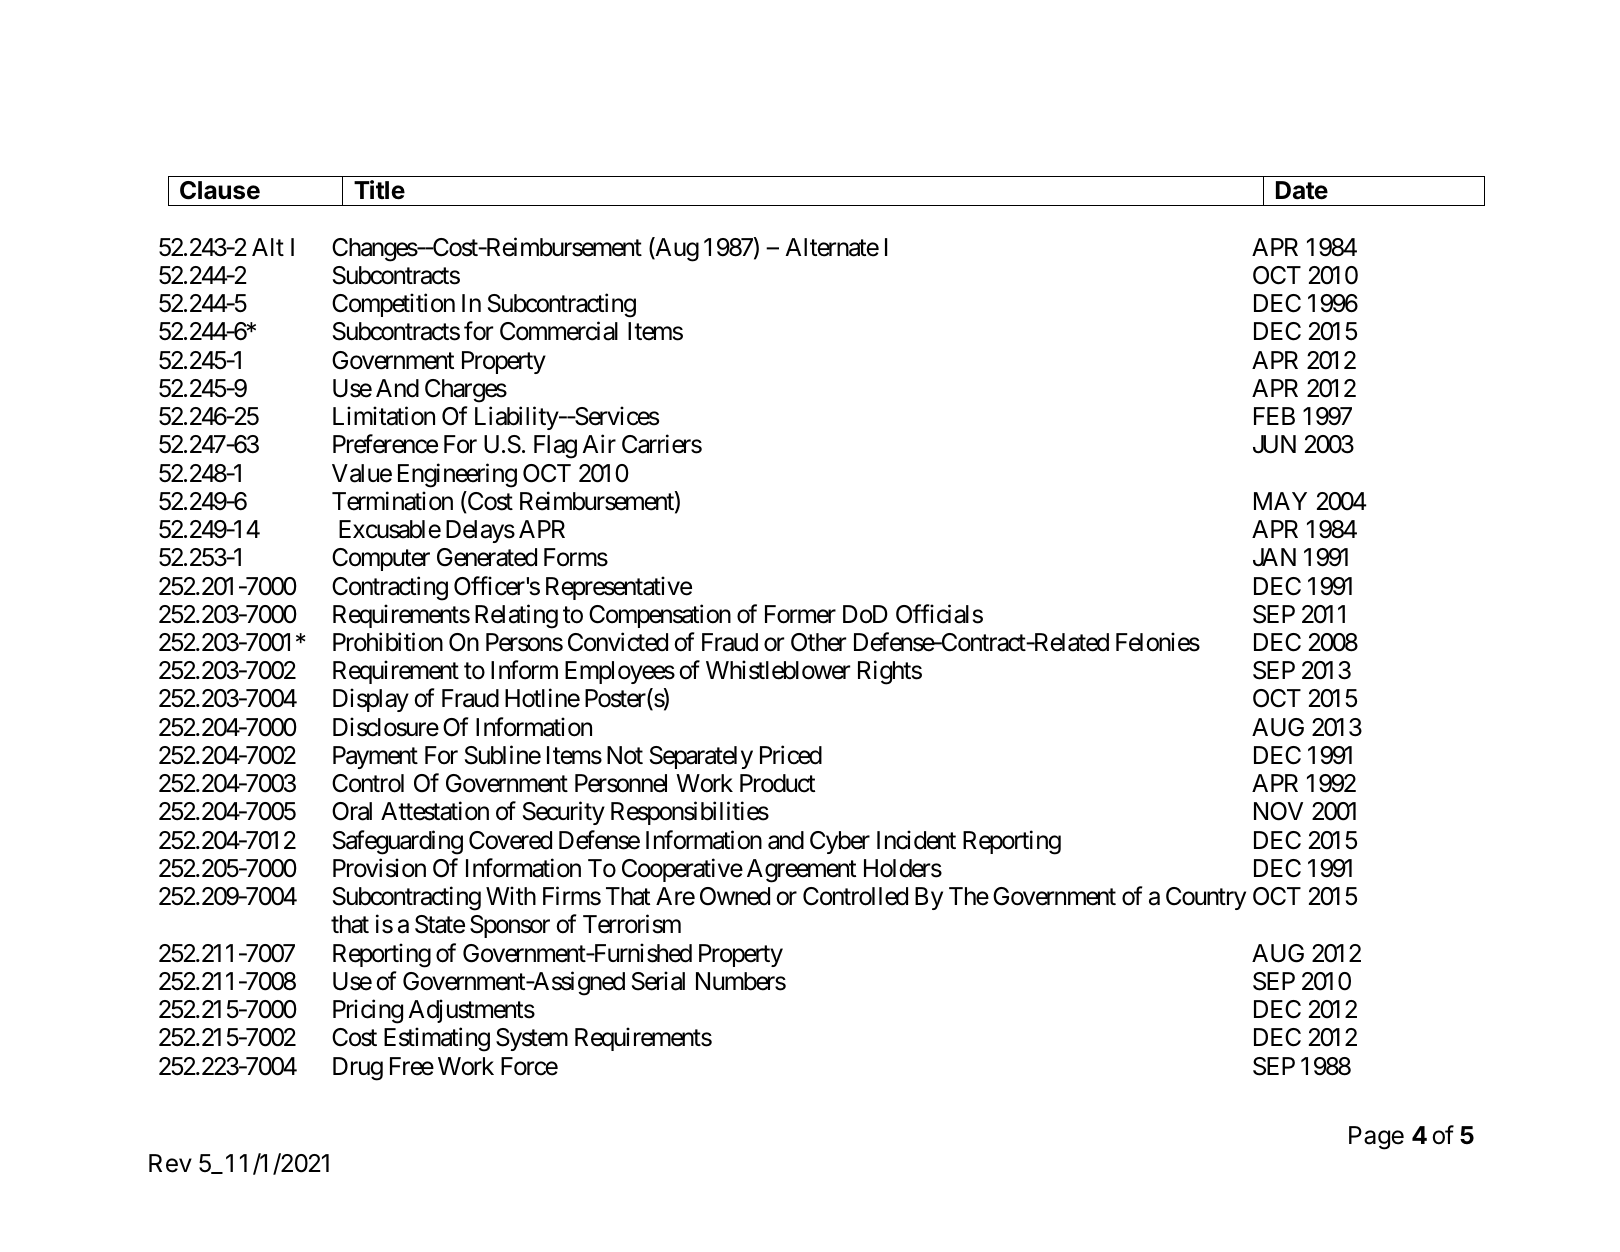 The image size is (1620, 1252). I want to click on Commercial, so click(559, 331).
